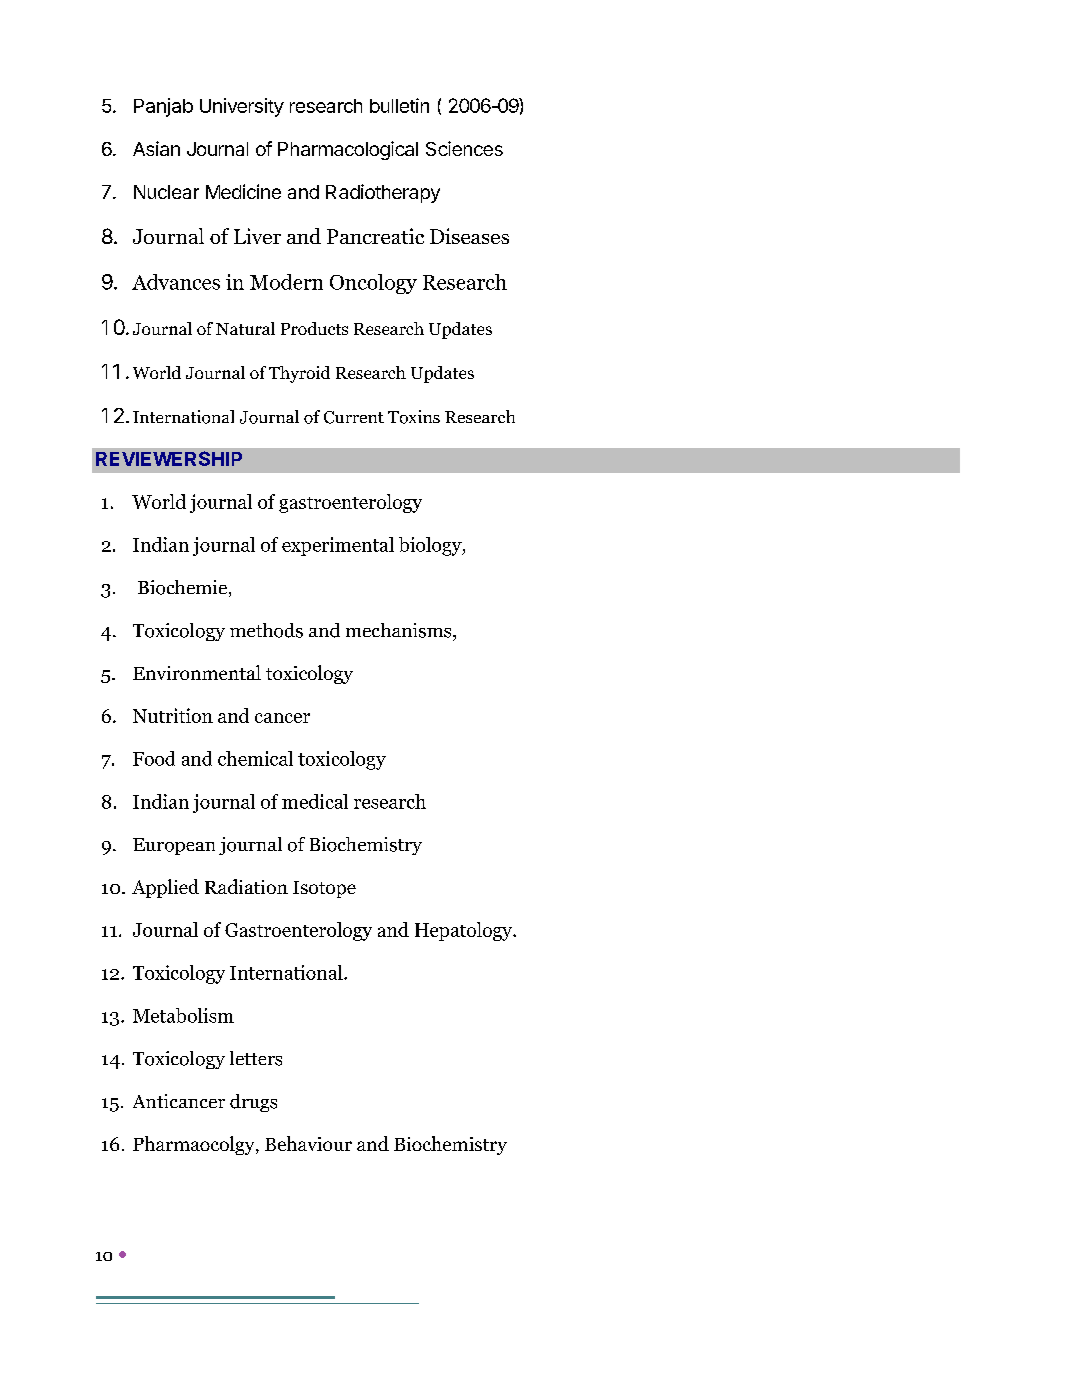  I want to click on Asian, so click(156, 148).
